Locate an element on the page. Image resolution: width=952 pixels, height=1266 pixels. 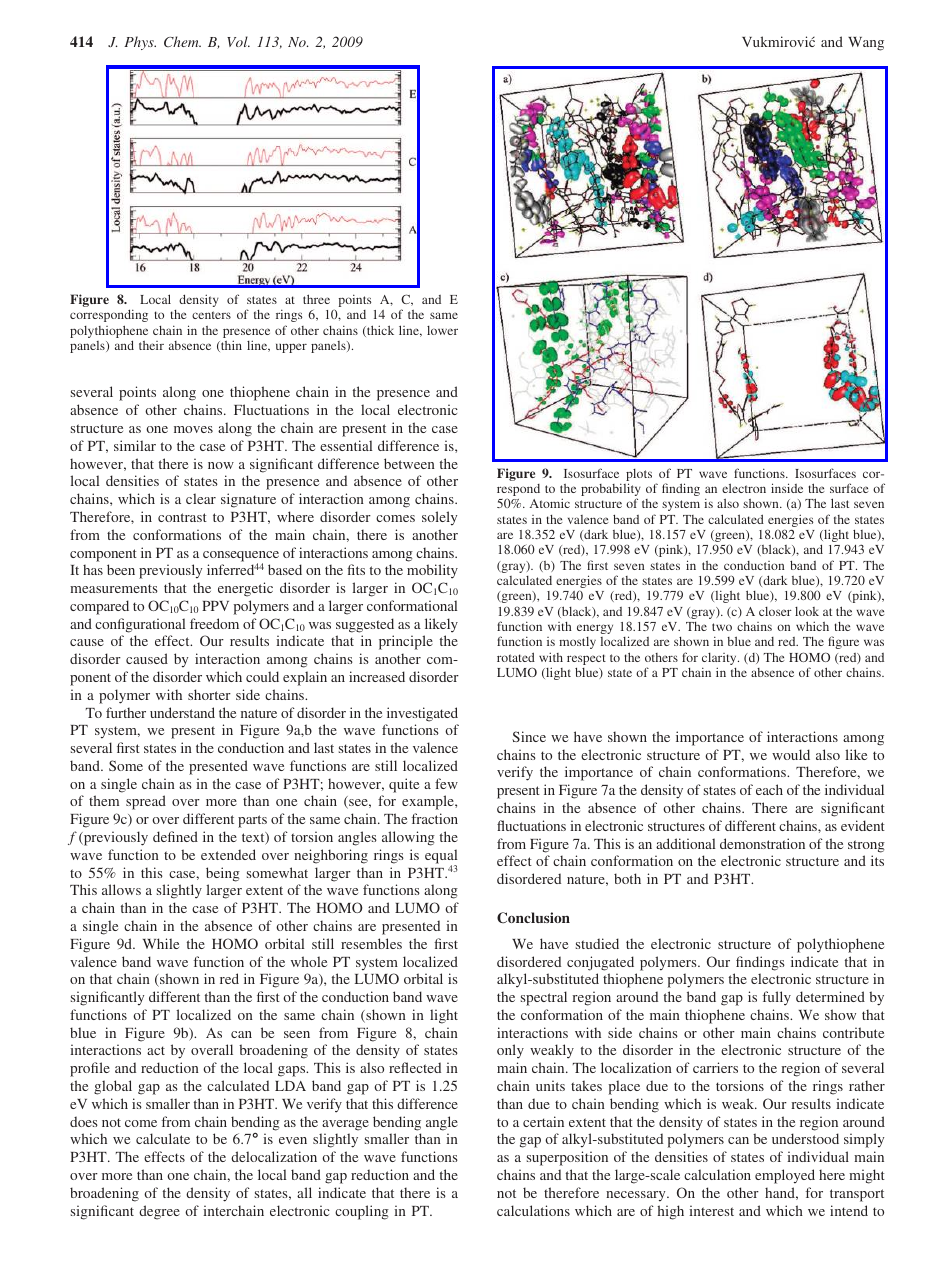
each is located at coordinates (769, 789).
